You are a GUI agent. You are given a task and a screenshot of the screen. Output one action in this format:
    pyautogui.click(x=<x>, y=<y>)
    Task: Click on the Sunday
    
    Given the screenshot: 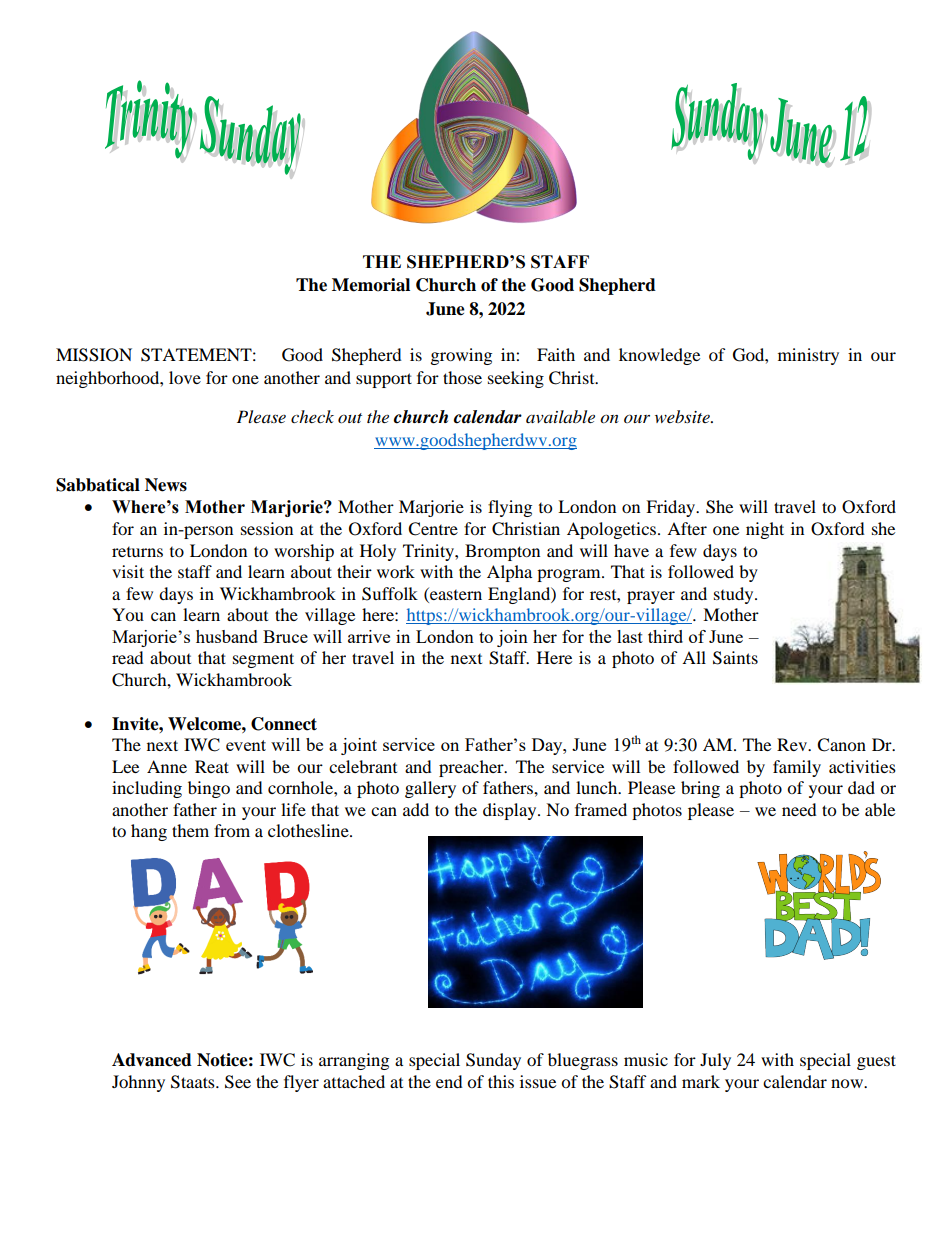 What is the action you would take?
    pyautogui.click(x=493, y=1061)
